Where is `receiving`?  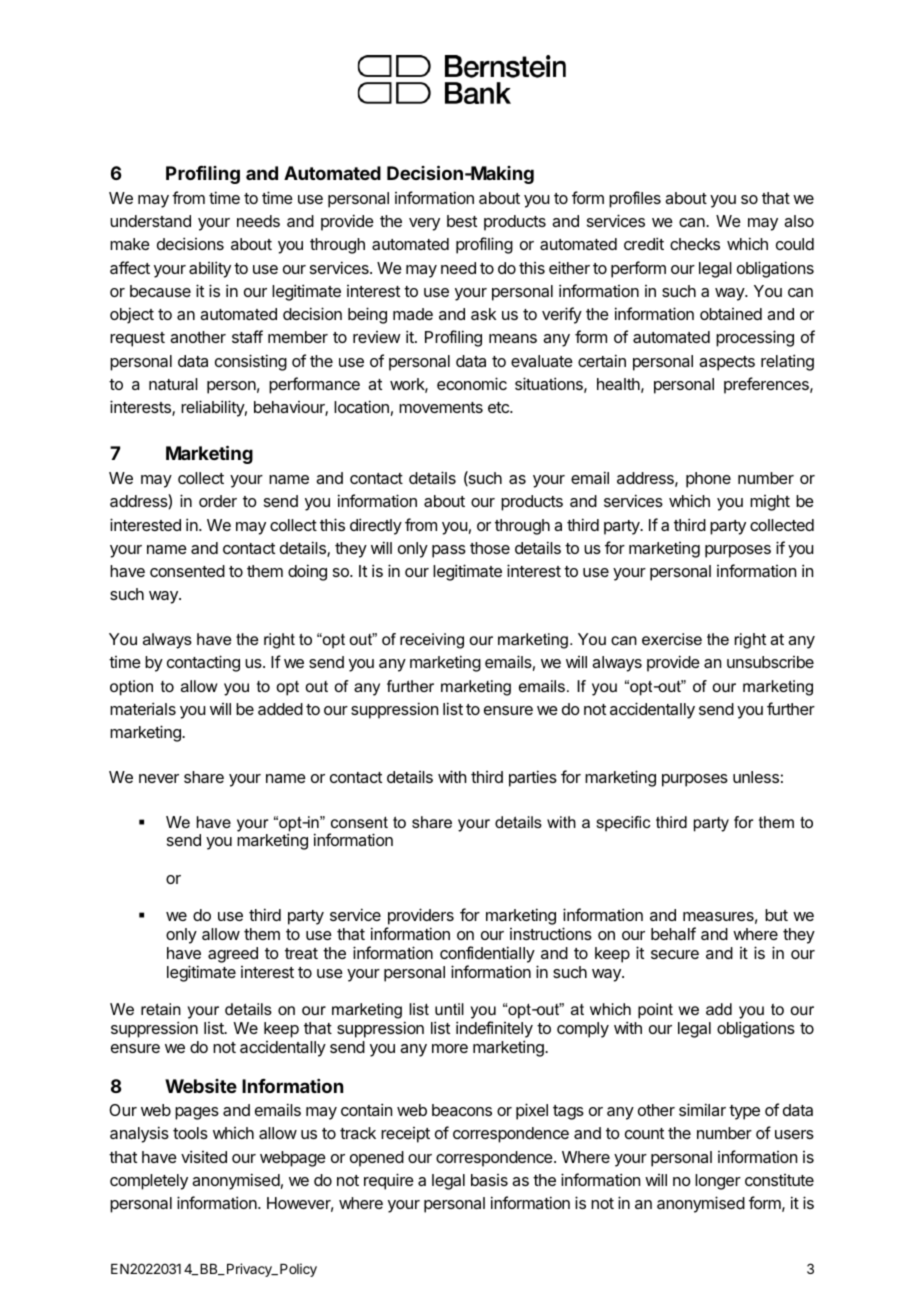 receiving is located at coordinates (432, 641).
